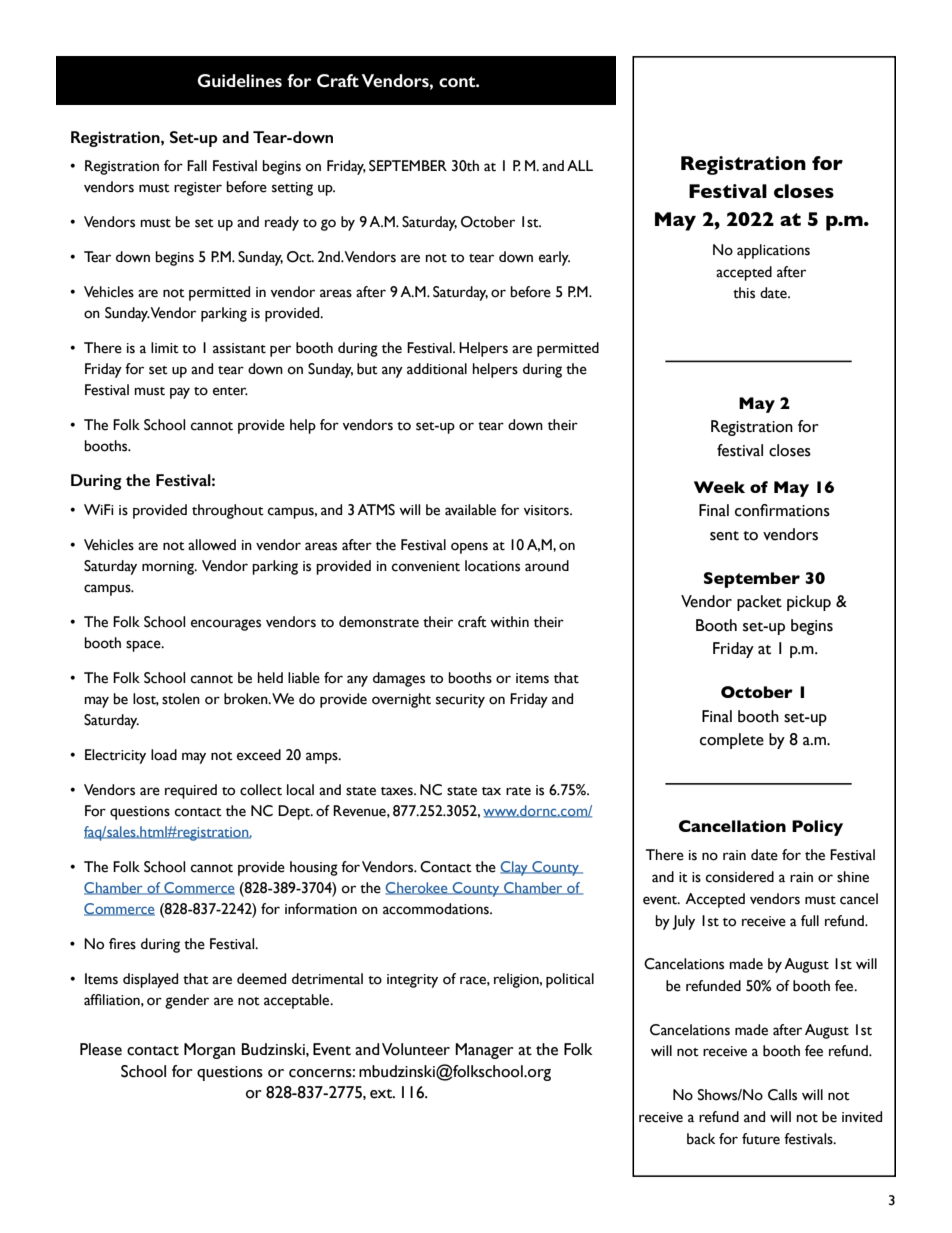 The width and height of the screenshot is (952, 1233). Describe the element at coordinates (209, 1051) in the screenshot. I see `Morgan` at that location.
